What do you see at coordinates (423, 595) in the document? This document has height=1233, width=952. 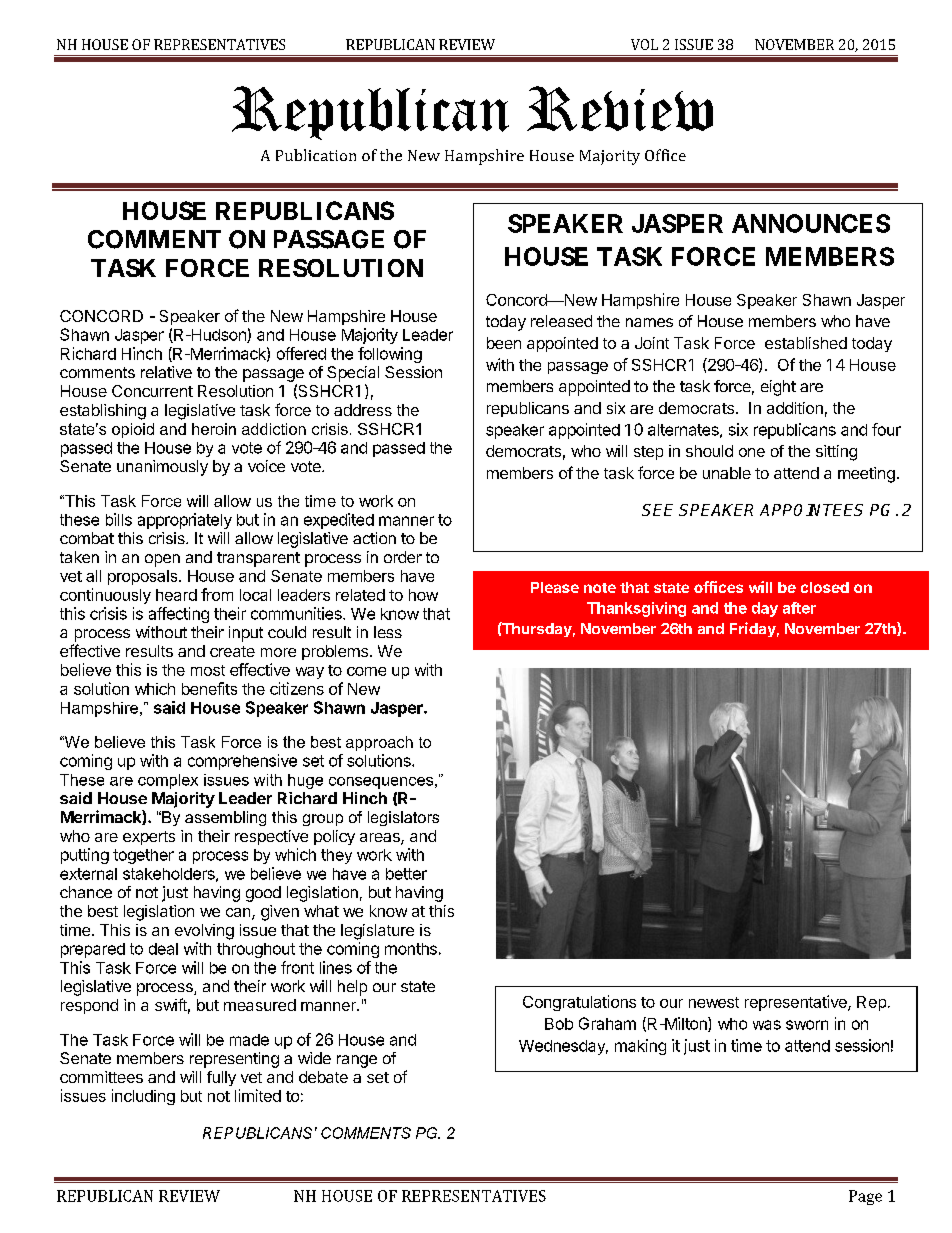 I see `how` at bounding box center [423, 595].
